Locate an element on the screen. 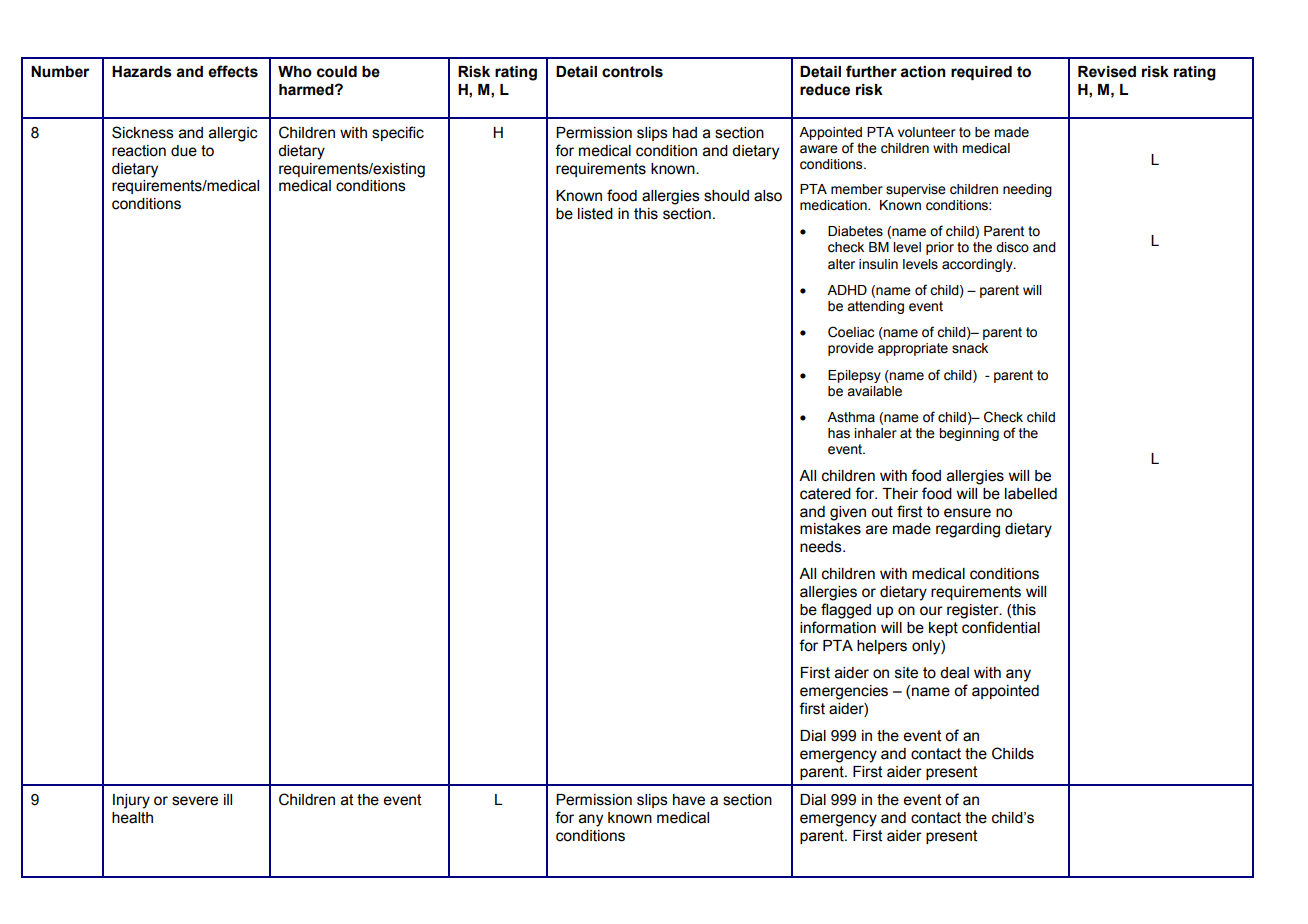 This screenshot has height=924, width=1308. information is located at coordinates (838, 627).
